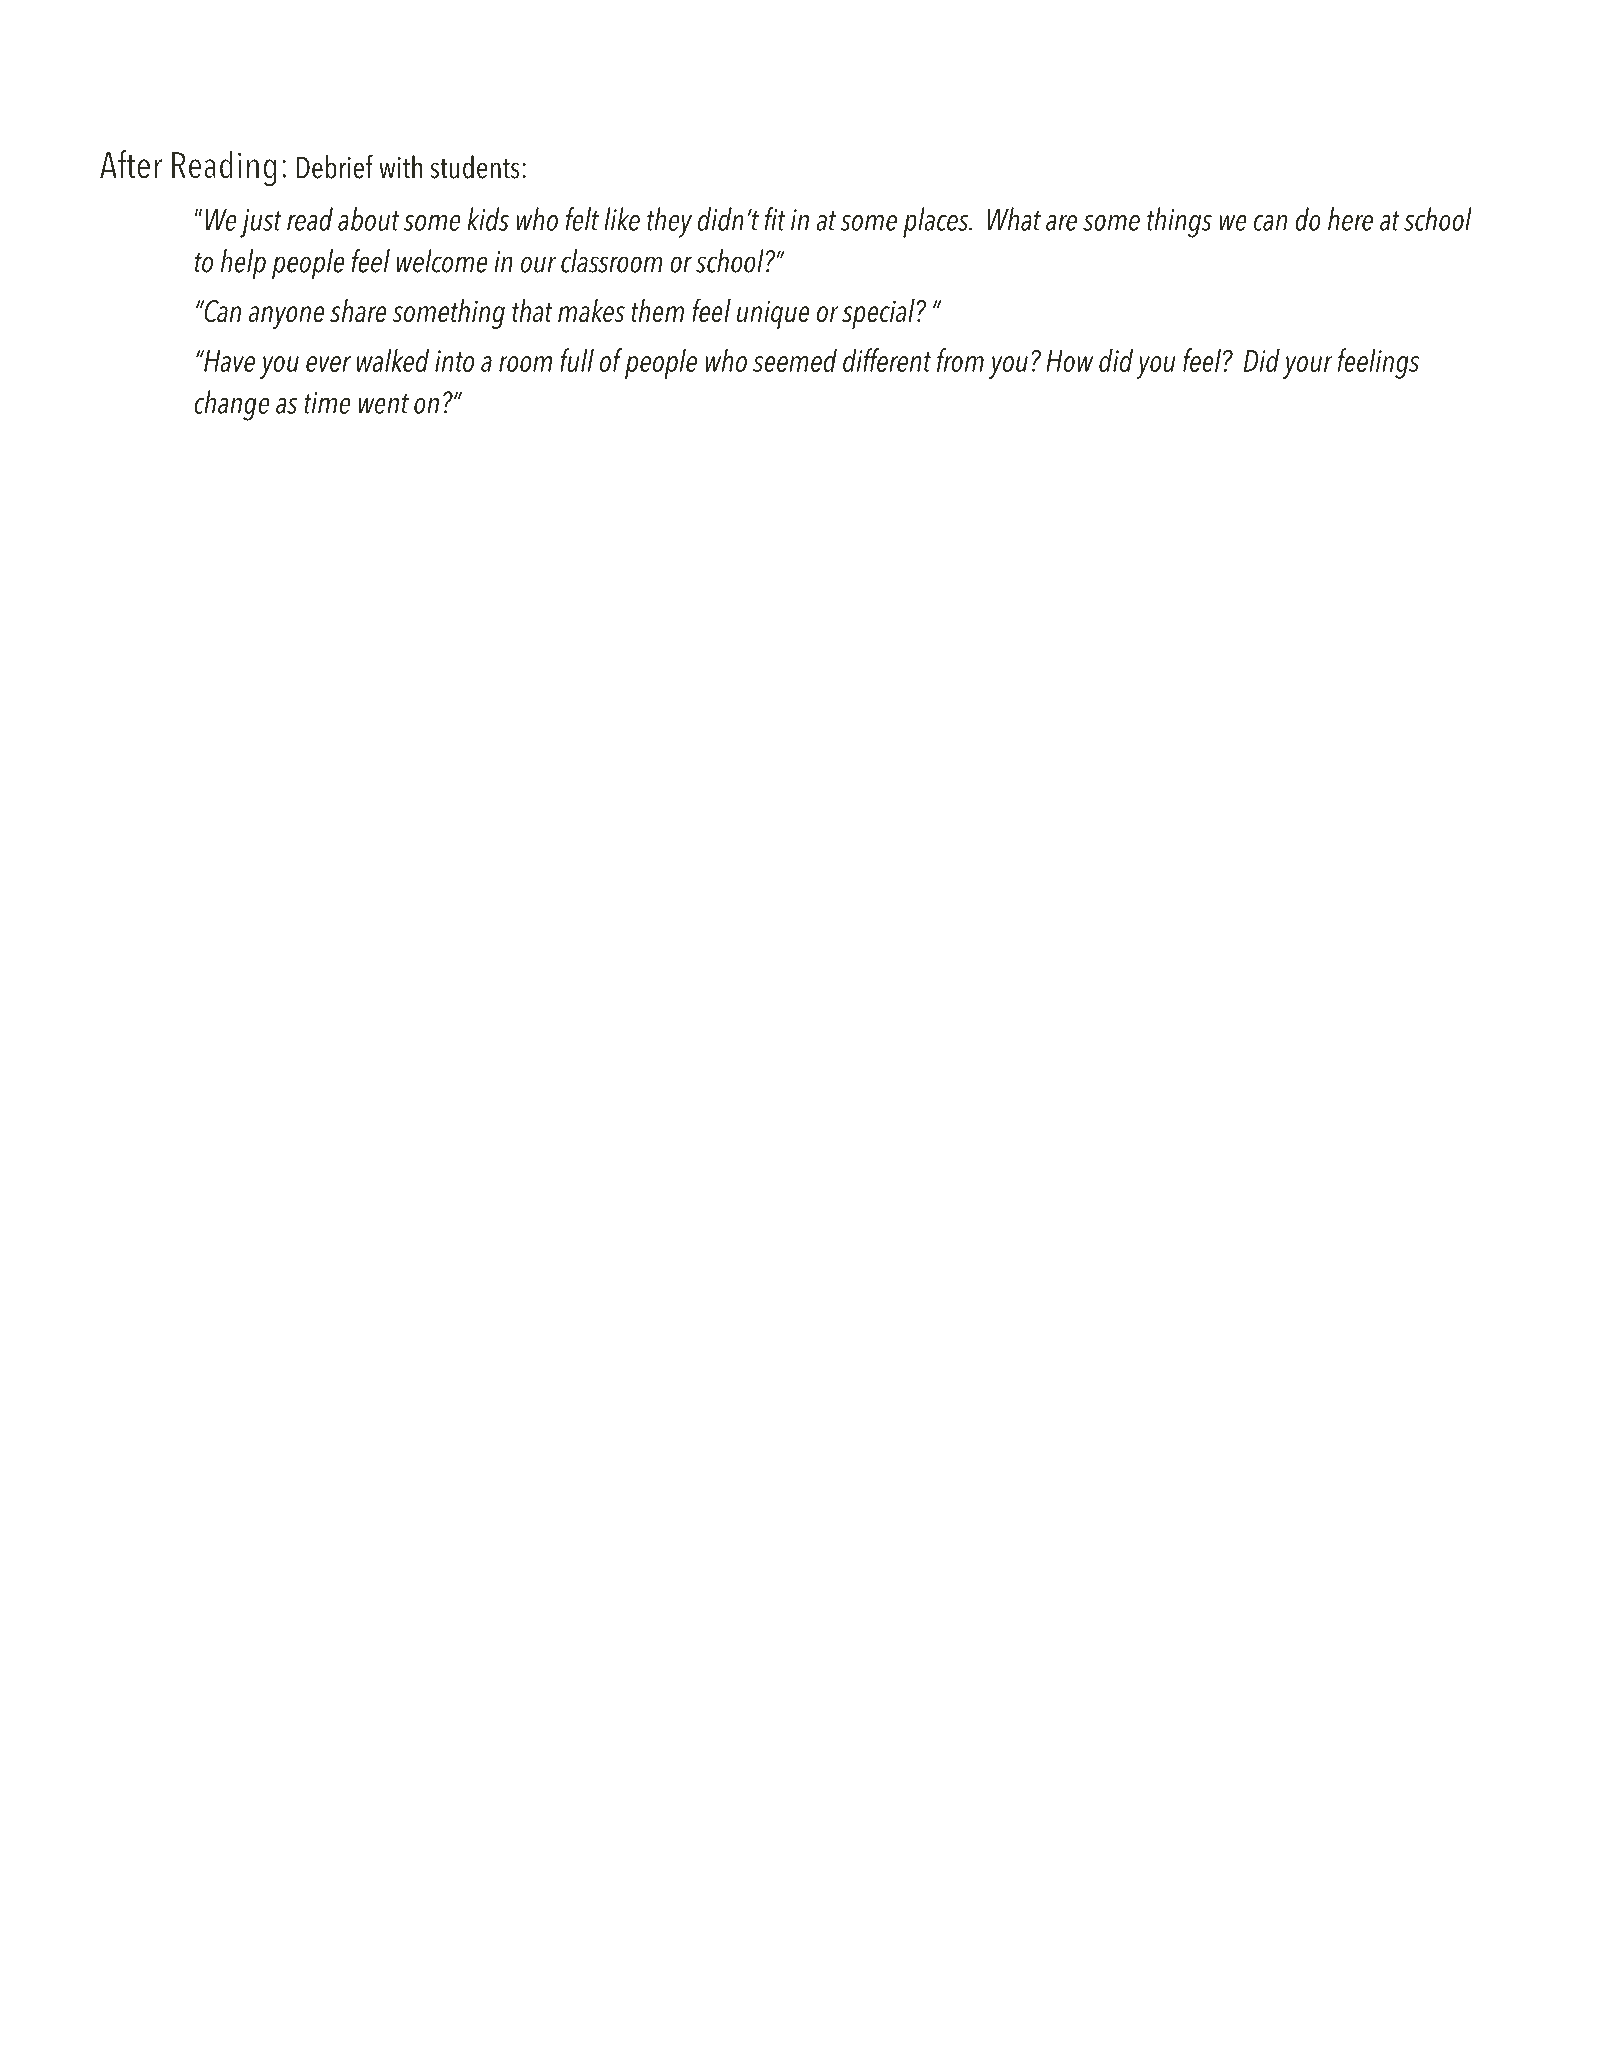 This document has width=1601, height=2072. I want to click on here, so click(1350, 219).
